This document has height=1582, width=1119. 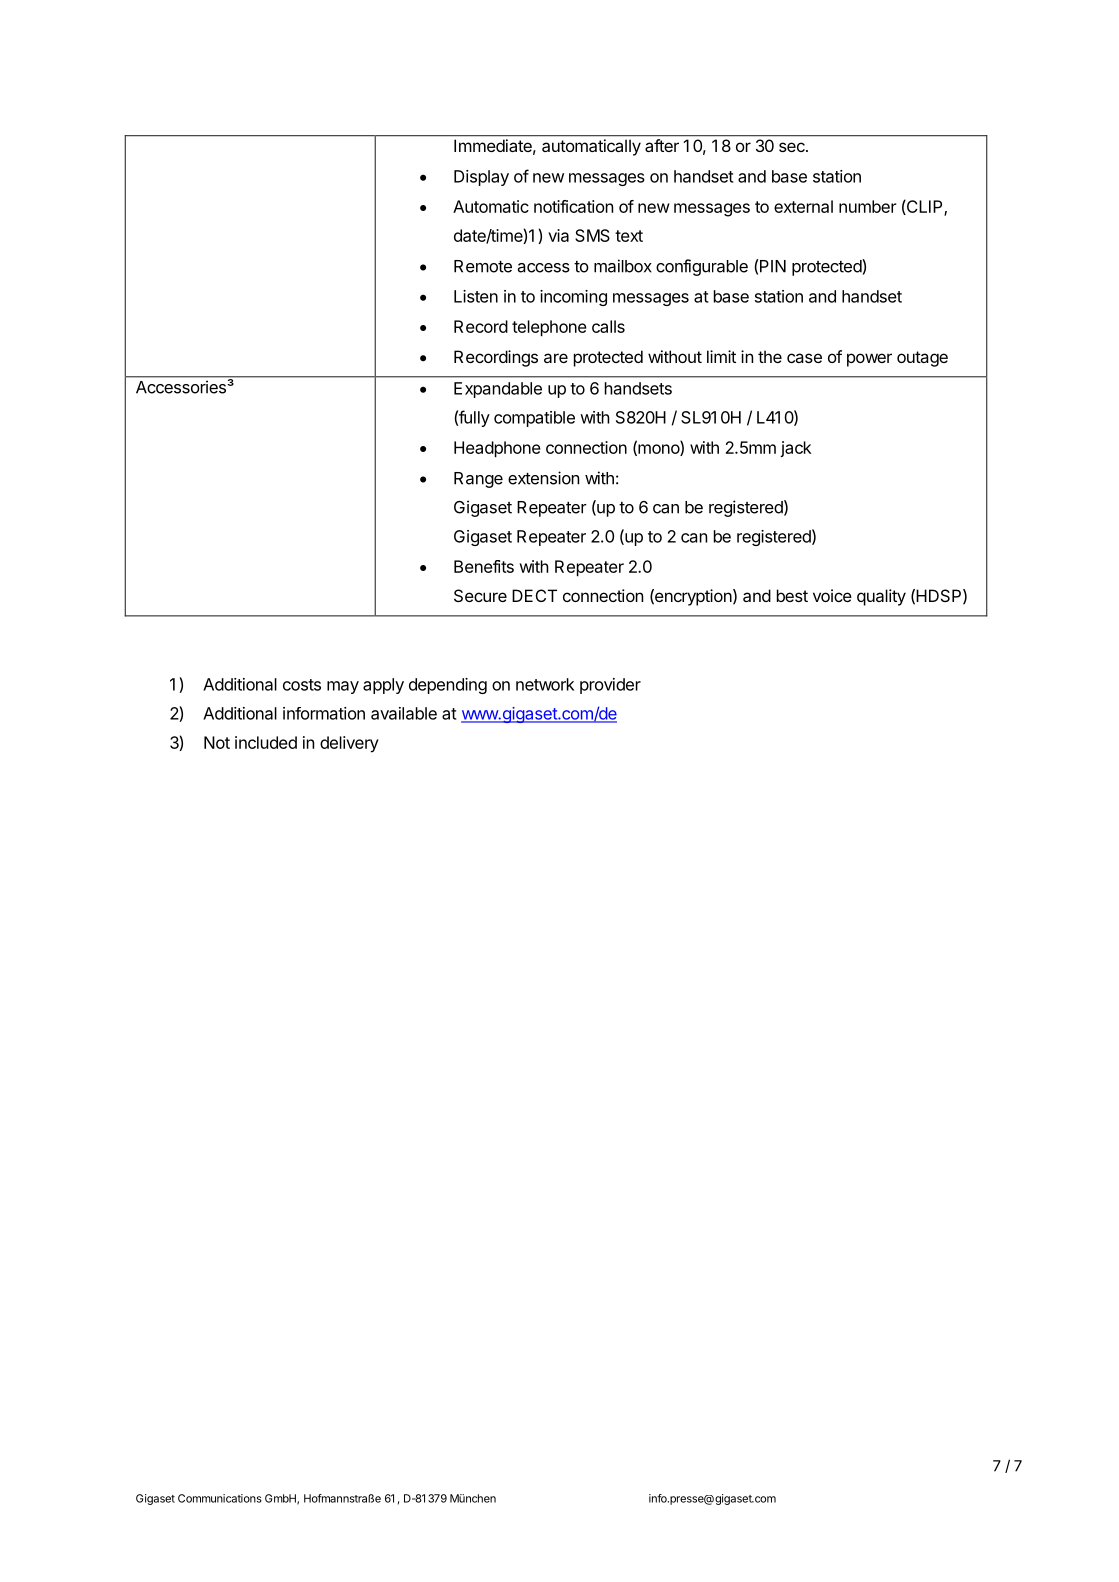 What do you see at coordinates (545, 684) in the document?
I see `network` at bounding box center [545, 684].
